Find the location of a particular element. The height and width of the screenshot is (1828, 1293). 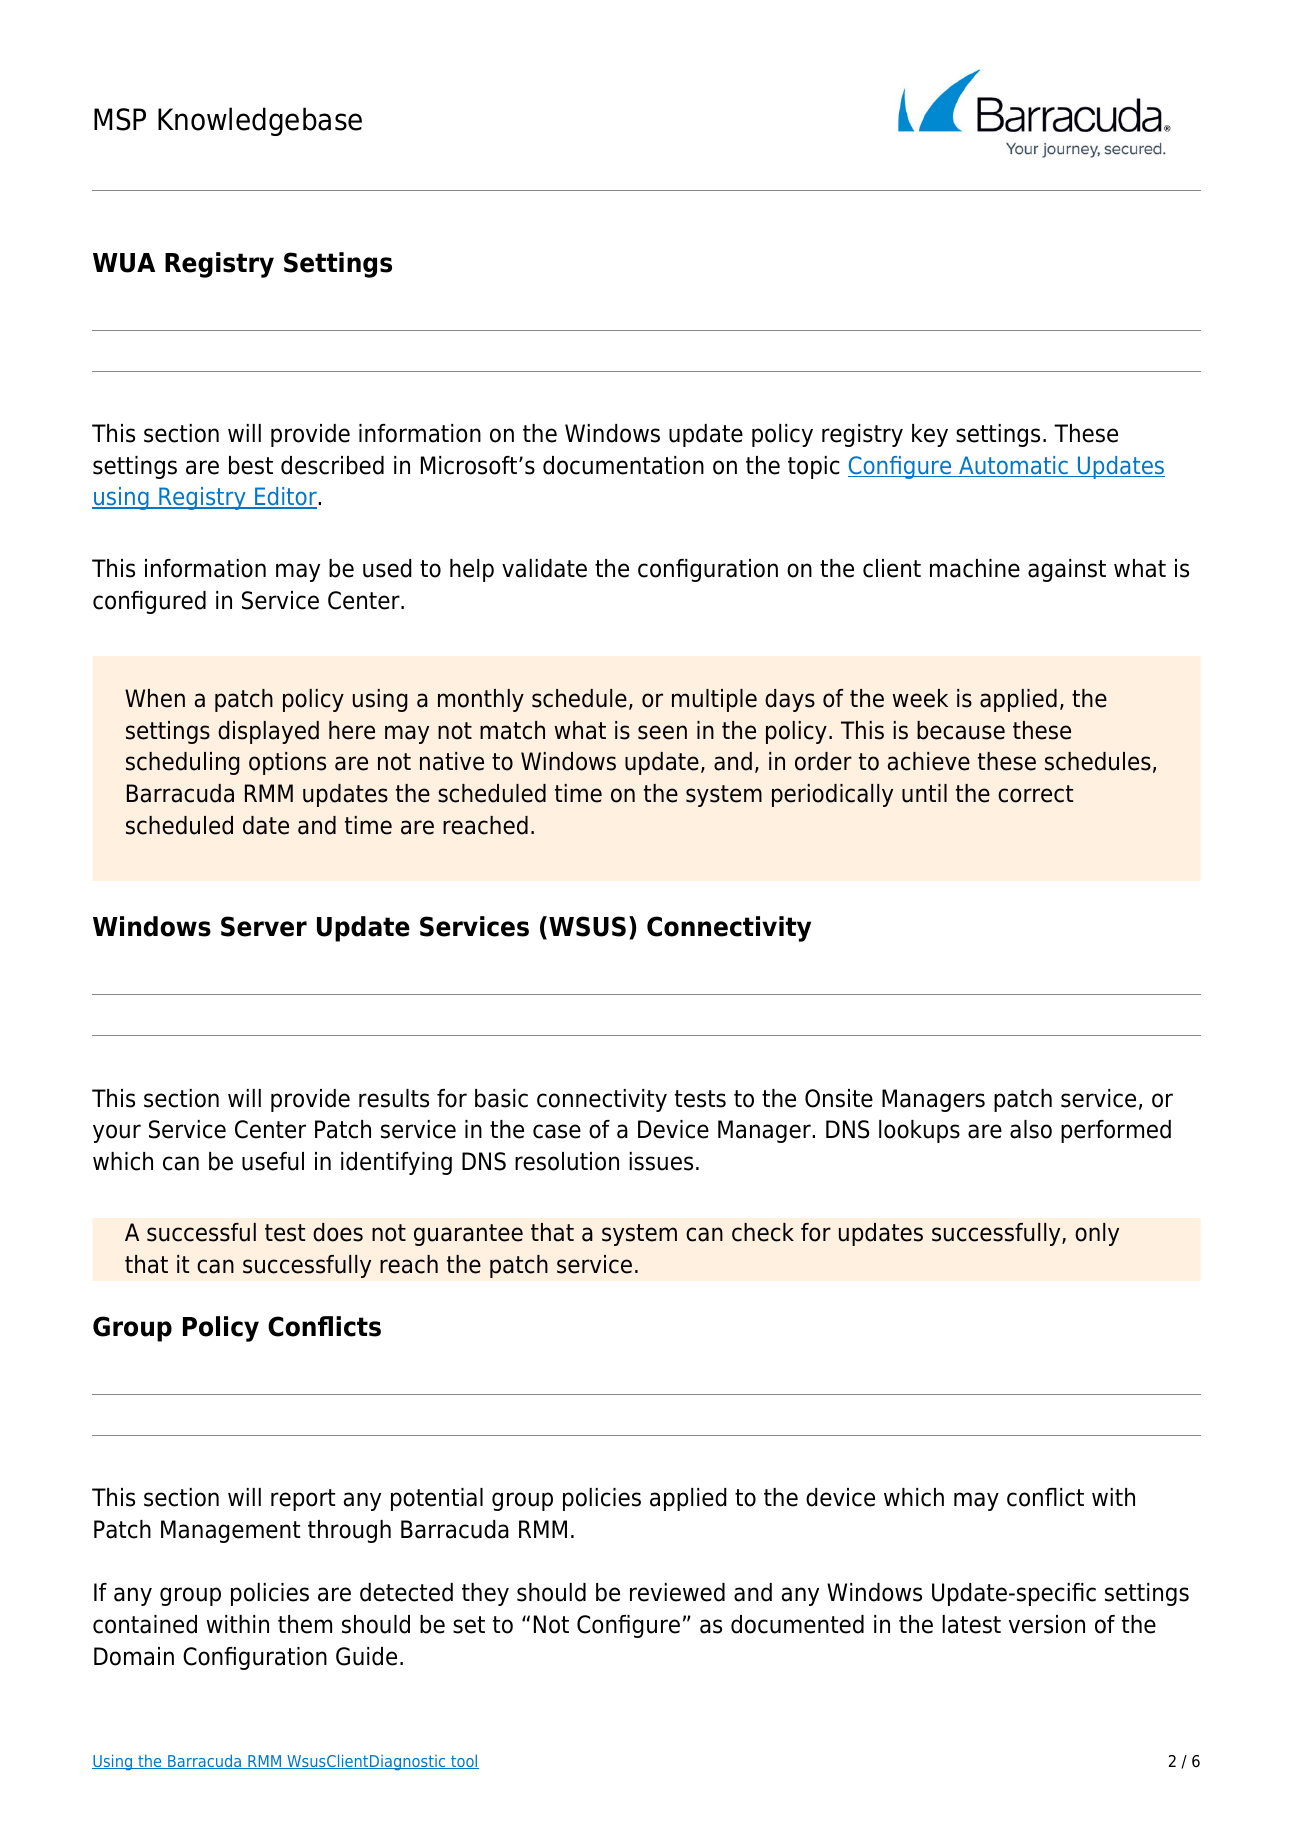

Knowledgebase is located at coordinates (260, 121).
